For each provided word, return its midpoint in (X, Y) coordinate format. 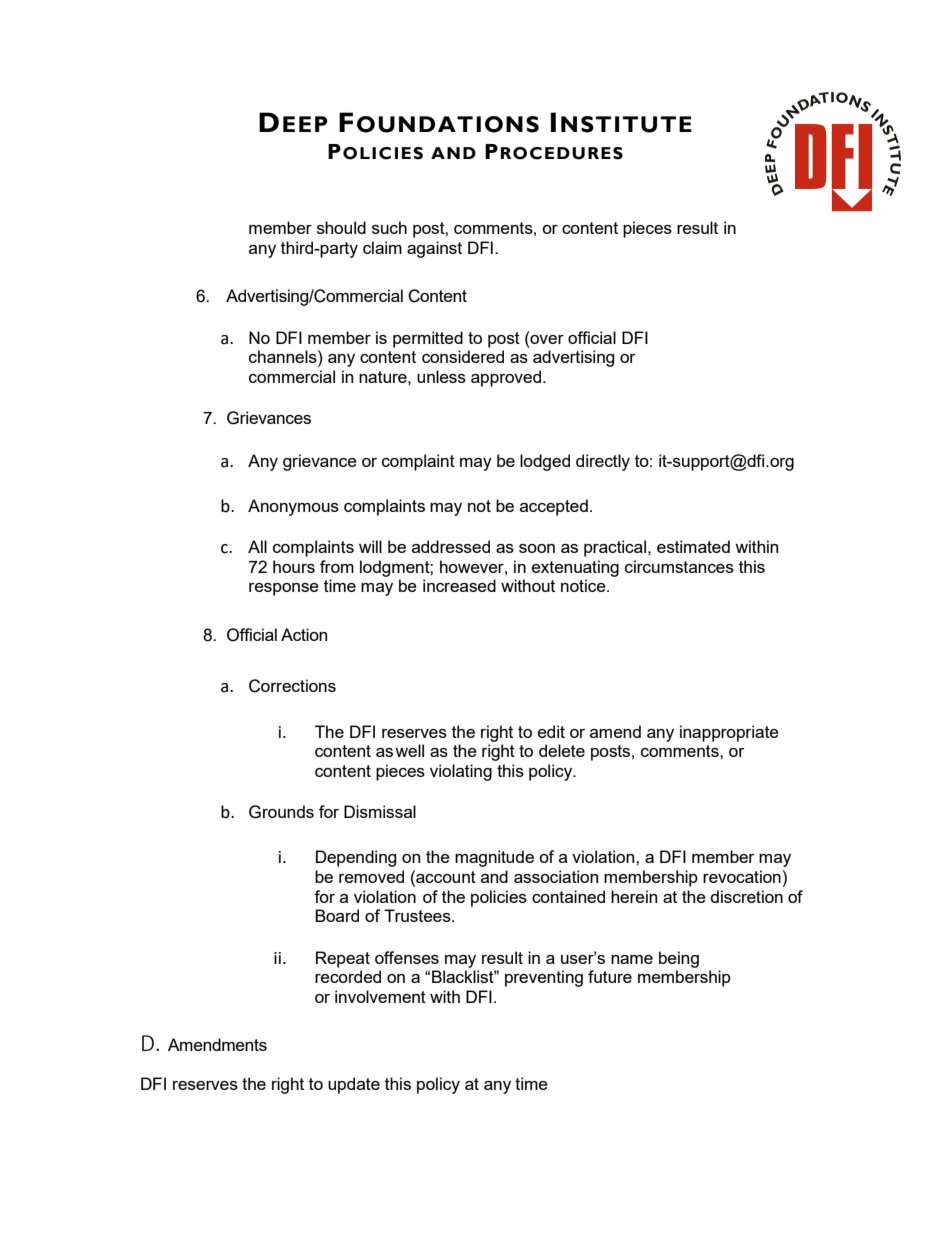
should (341, 227)
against (434, 249)
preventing (544, 978)
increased (459, 585)
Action (304, 634)
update (354, 1085)
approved (507, 378)
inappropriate (729, 733)
